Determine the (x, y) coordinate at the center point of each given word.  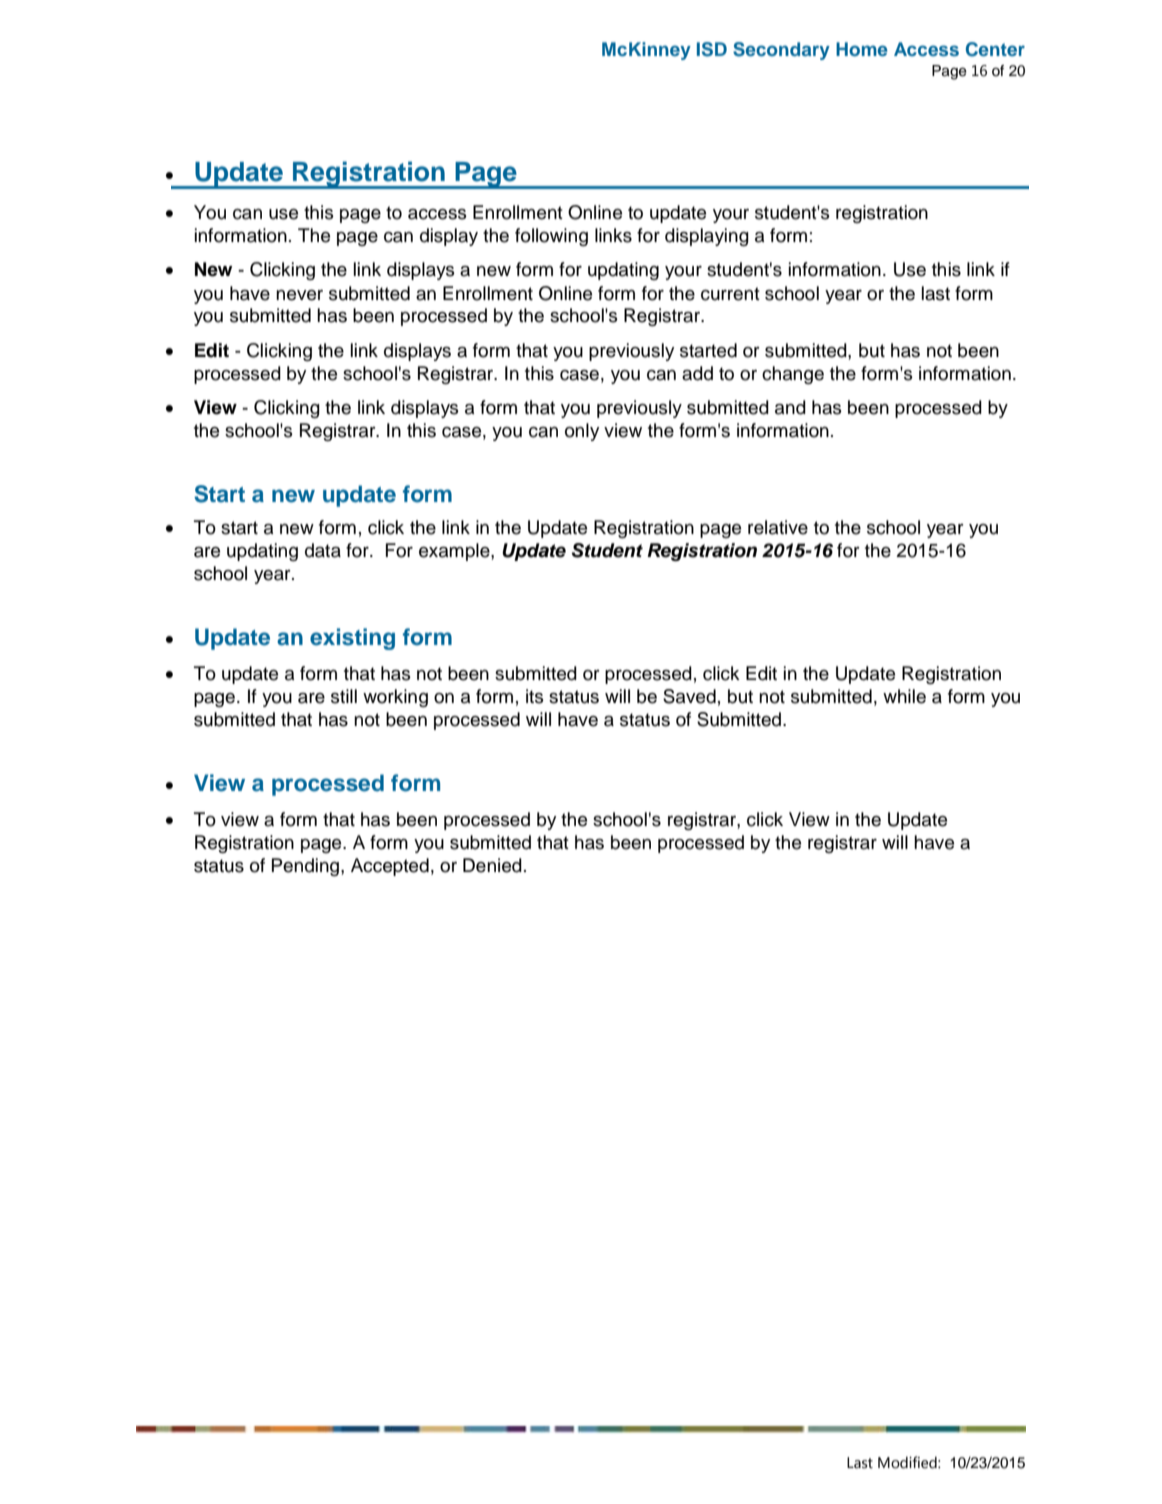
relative (778, 527)
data (323, 550)
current (730, 294)
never (299, 295)
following (551, 237)
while (904, 696)
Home (862, 49)
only (582, 432)
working (395, 698)
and (790, 407)
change (793, 375)
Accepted (390, 867)
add (697, 373)
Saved (689, 696)
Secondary (781, 51)
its (535, 696)
